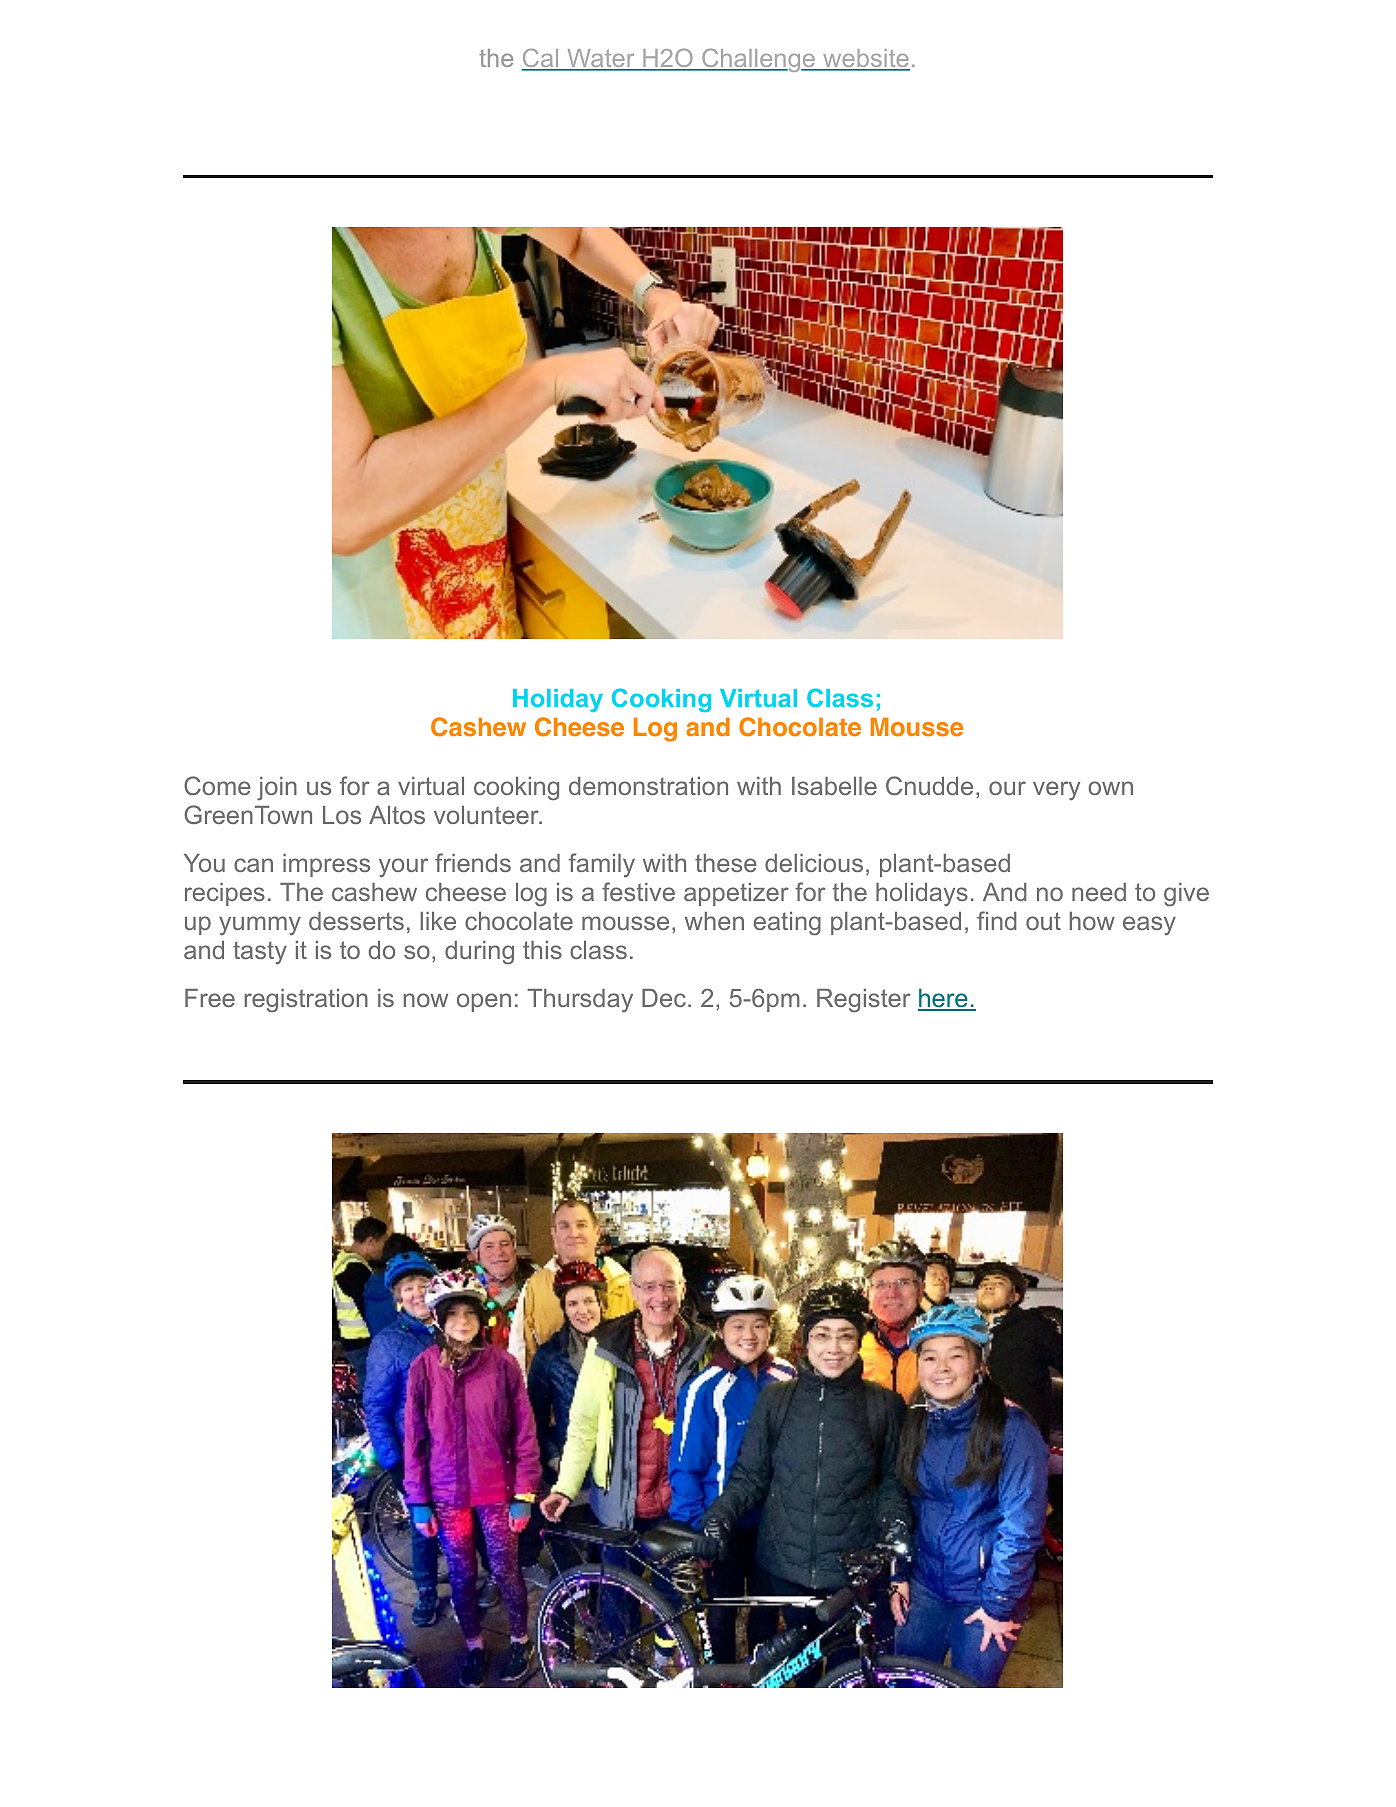 This screenshot has height=1807, width=1396. What do you see at coordinates (814, 863) in the screenshot?
I see `delicious` at bounding box center [814, 863].
